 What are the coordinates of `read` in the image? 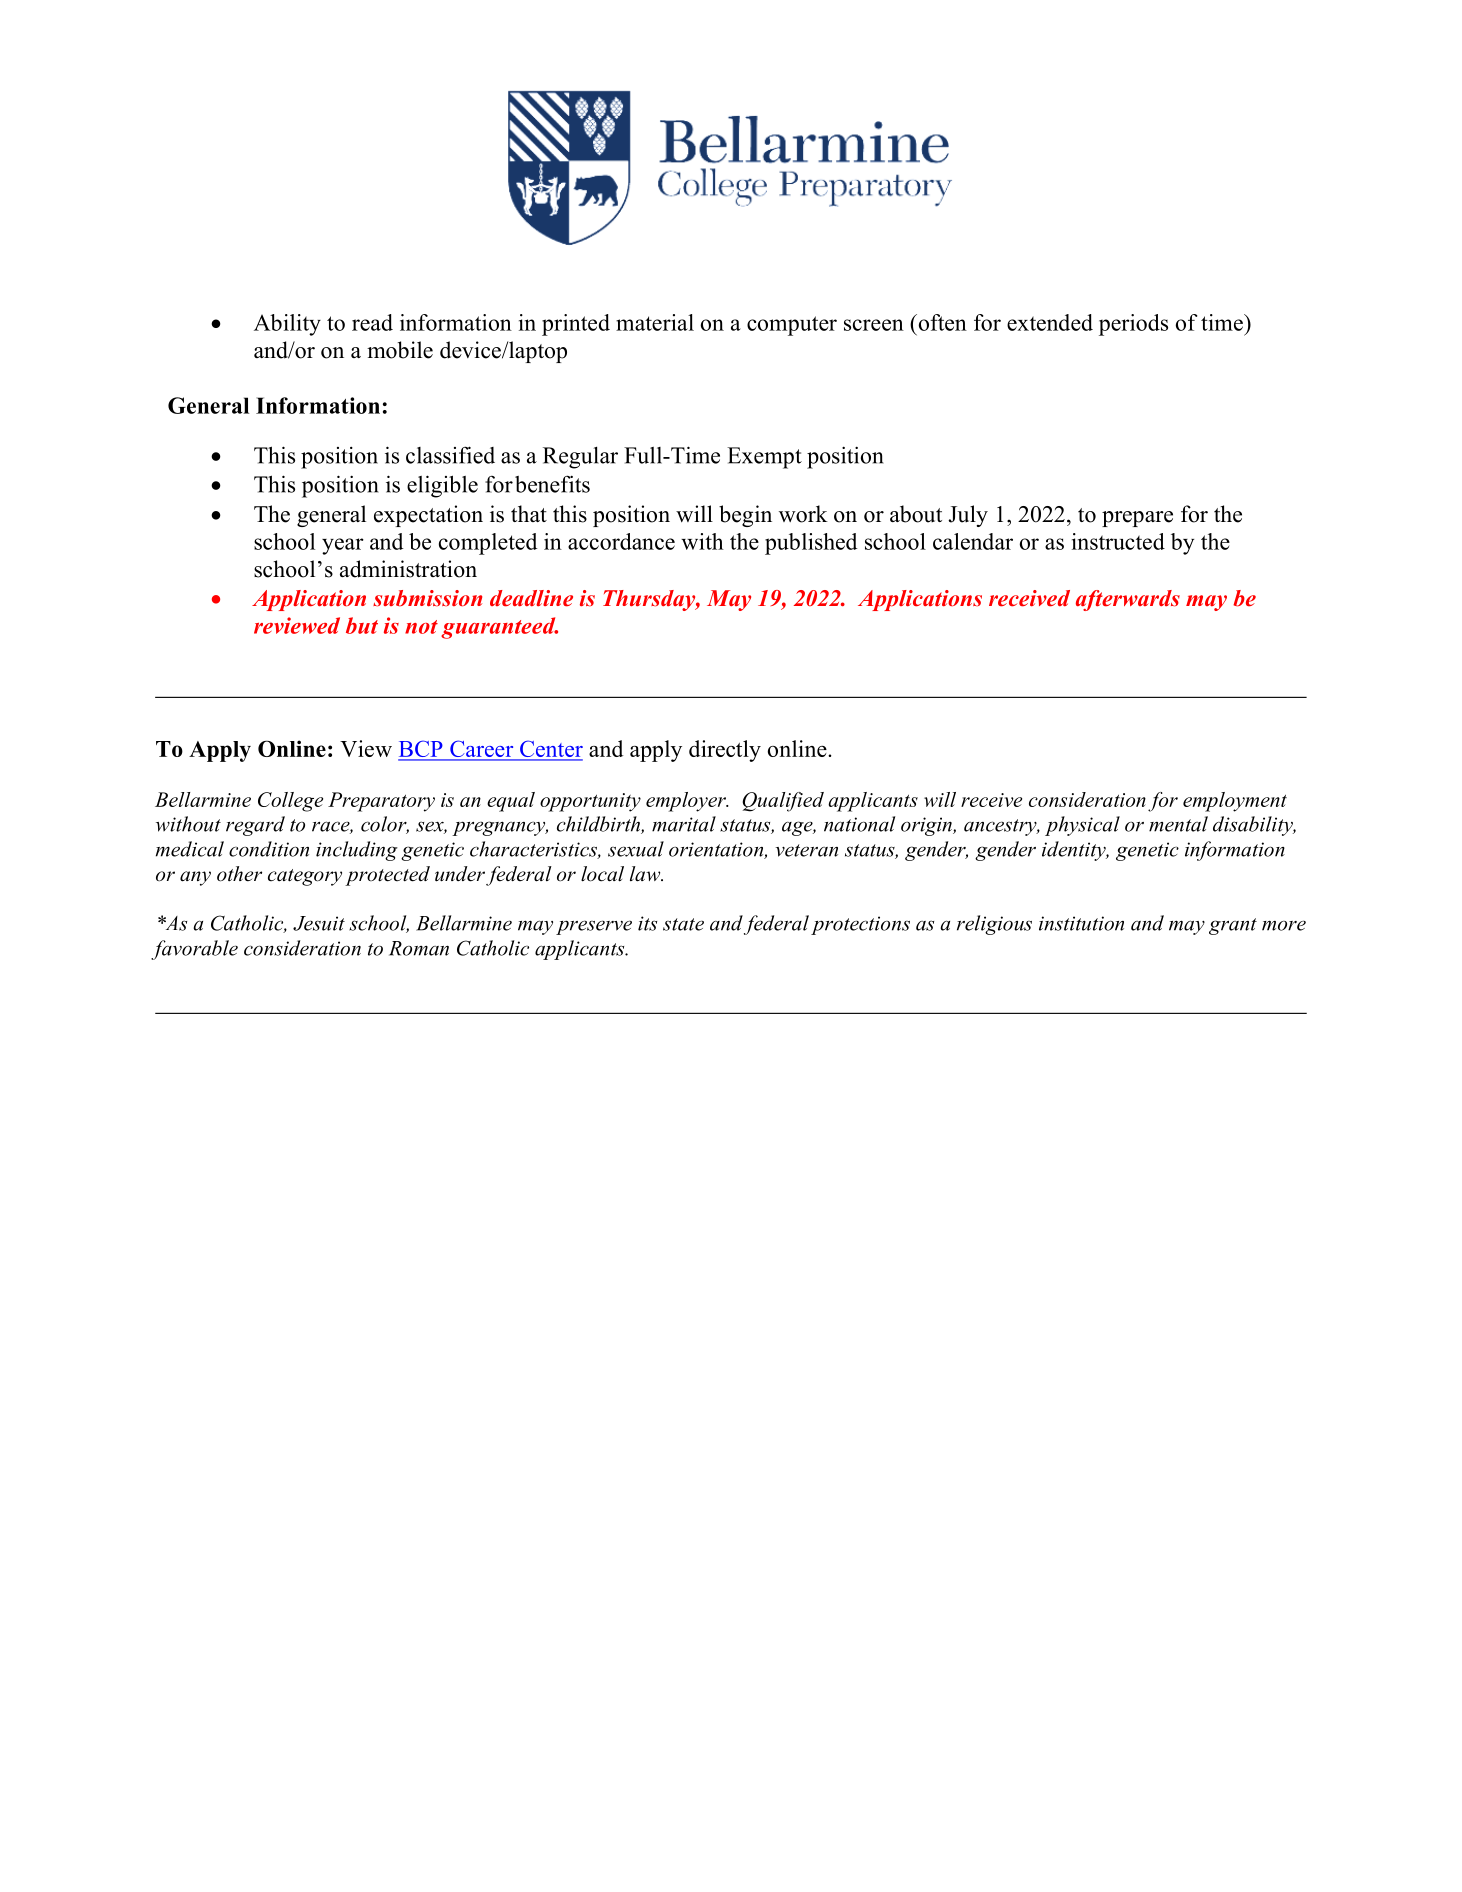 It's located at (372, 322).
